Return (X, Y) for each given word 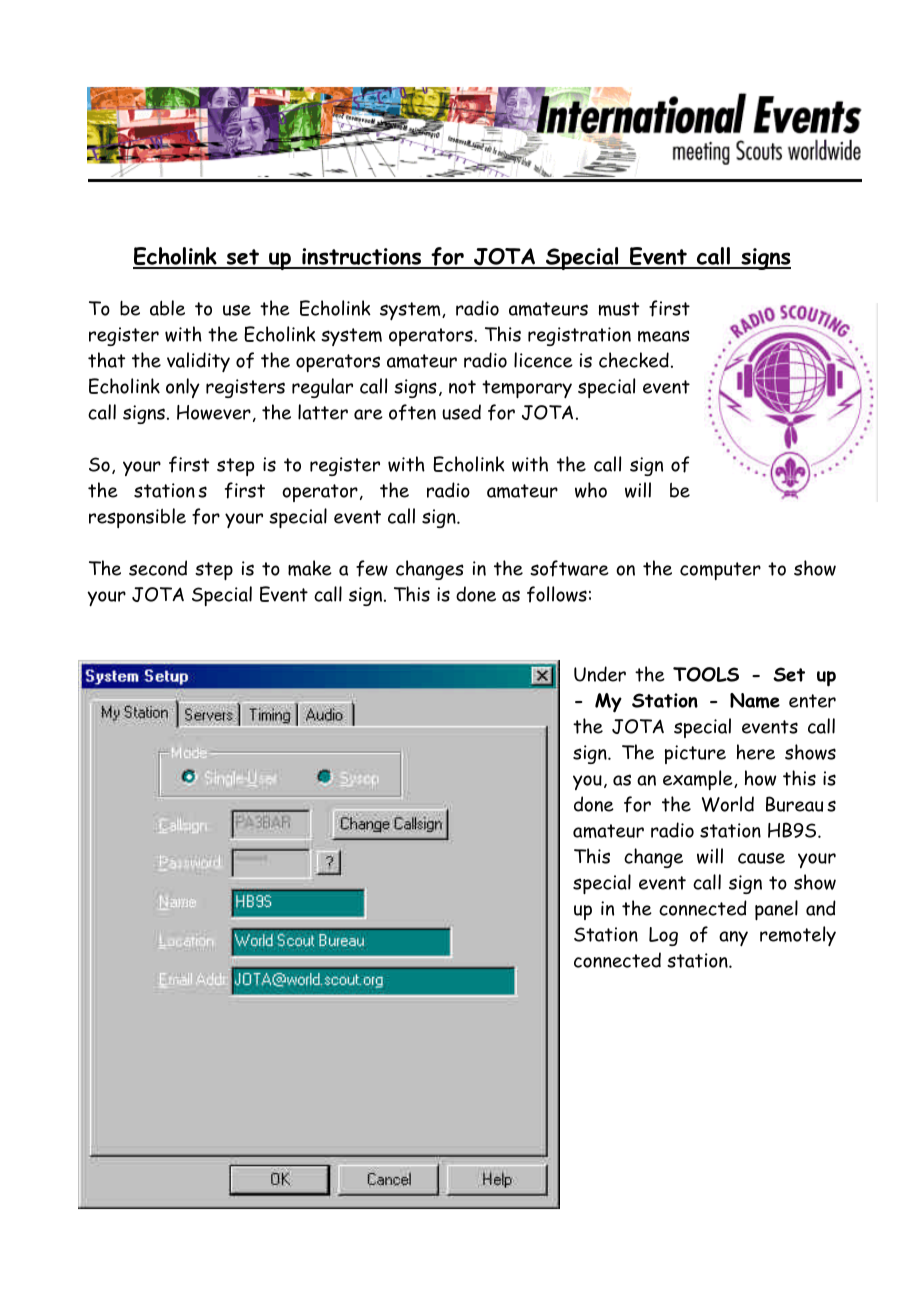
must (619, 309)
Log (663, 936)
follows (557, 594)
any (733, 938)
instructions (361, 258)
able (167, 308)
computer (720, 571)
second (158, 568)
